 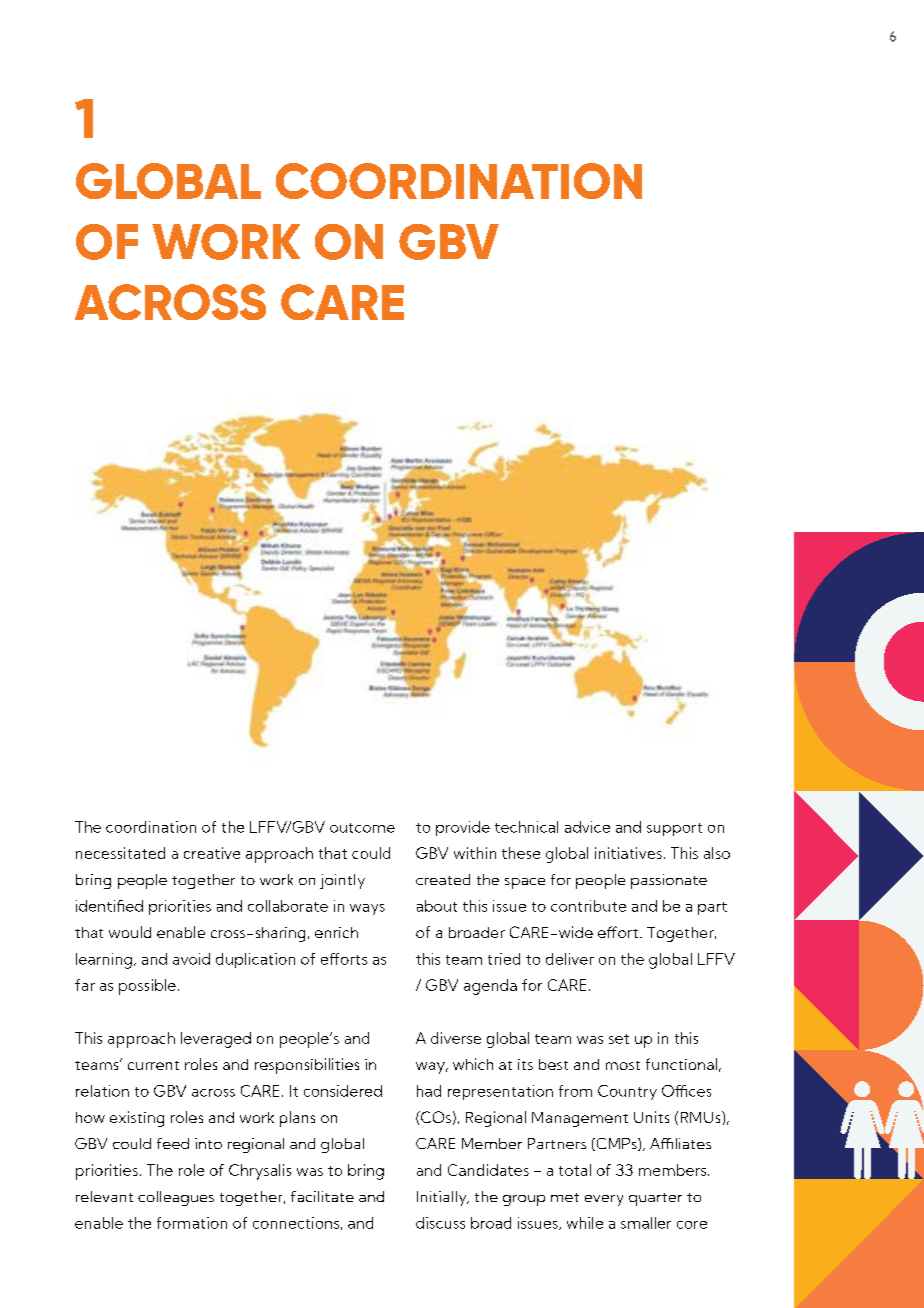 I want to click on enrich, so click(x=336, y=932).
